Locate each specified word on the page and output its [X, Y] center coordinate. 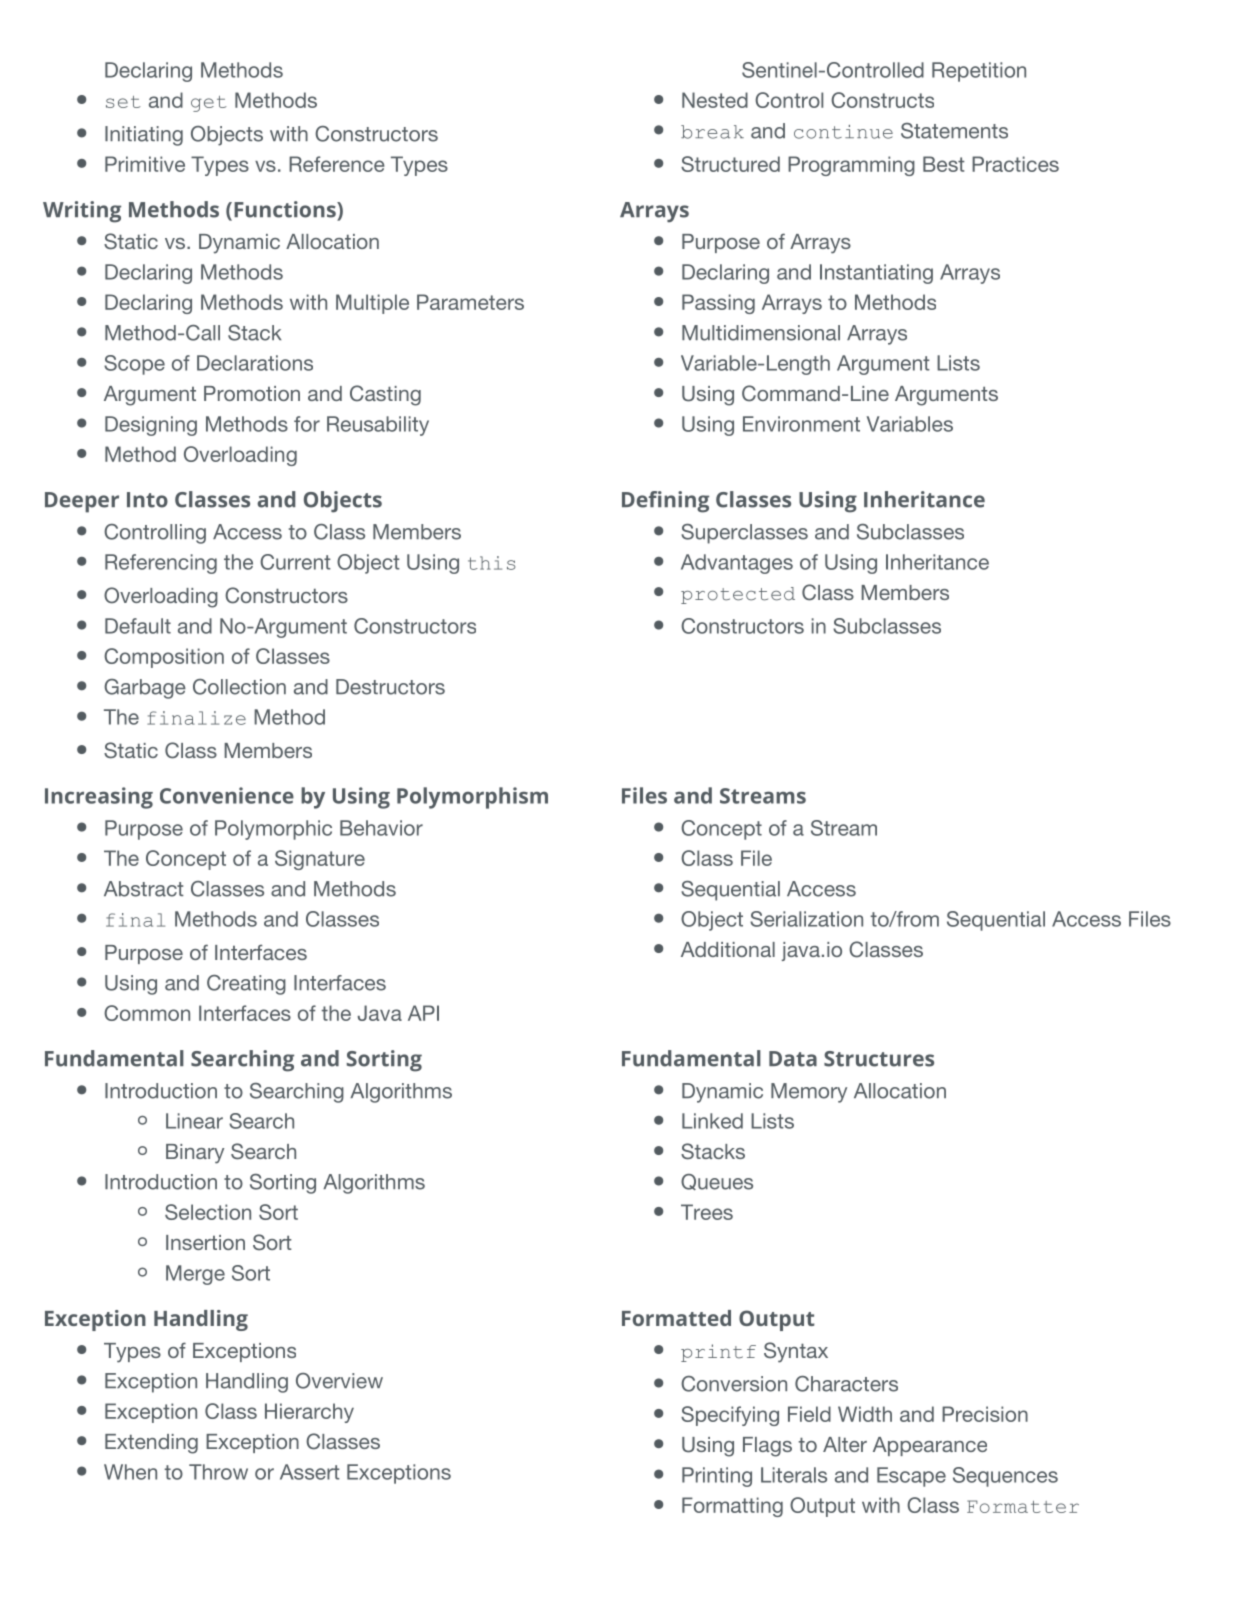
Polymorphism [472, 798]
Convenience [227, 795]
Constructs [882, 100]
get [209, 104]
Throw [218, 1472]
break [712, 132]
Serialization [806, 919]
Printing [717, 1477]
